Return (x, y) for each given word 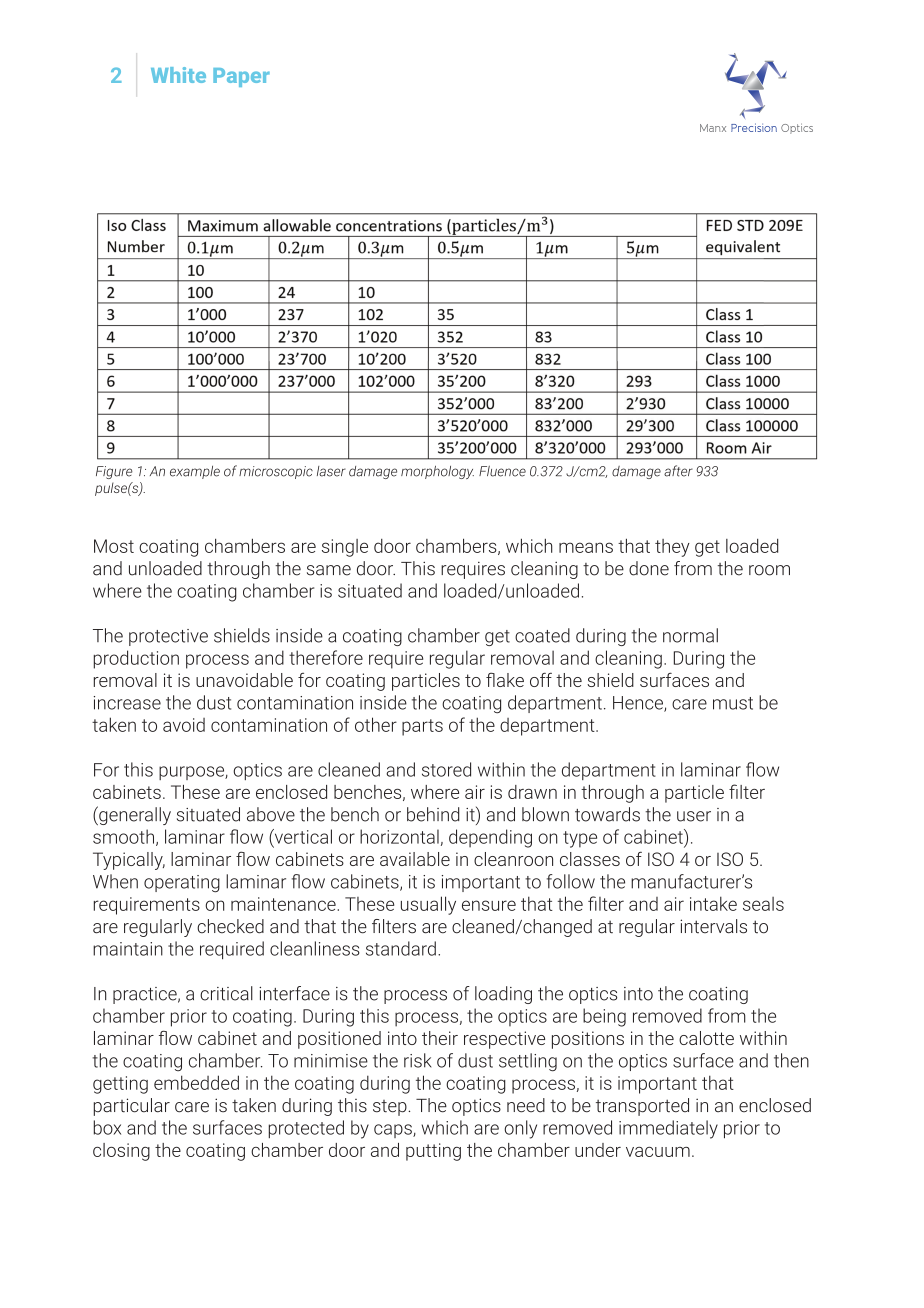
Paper (241, 77)
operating (182, 884)
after (678, 471)
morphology (437, 472)
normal (690, 635)
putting (433, 1152)
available (415, 859)
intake (713, 903)
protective (168, 637)
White (178, 75)
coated (542, 635)
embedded (196, 1082)
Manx (713, 128)
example (195, 472)
